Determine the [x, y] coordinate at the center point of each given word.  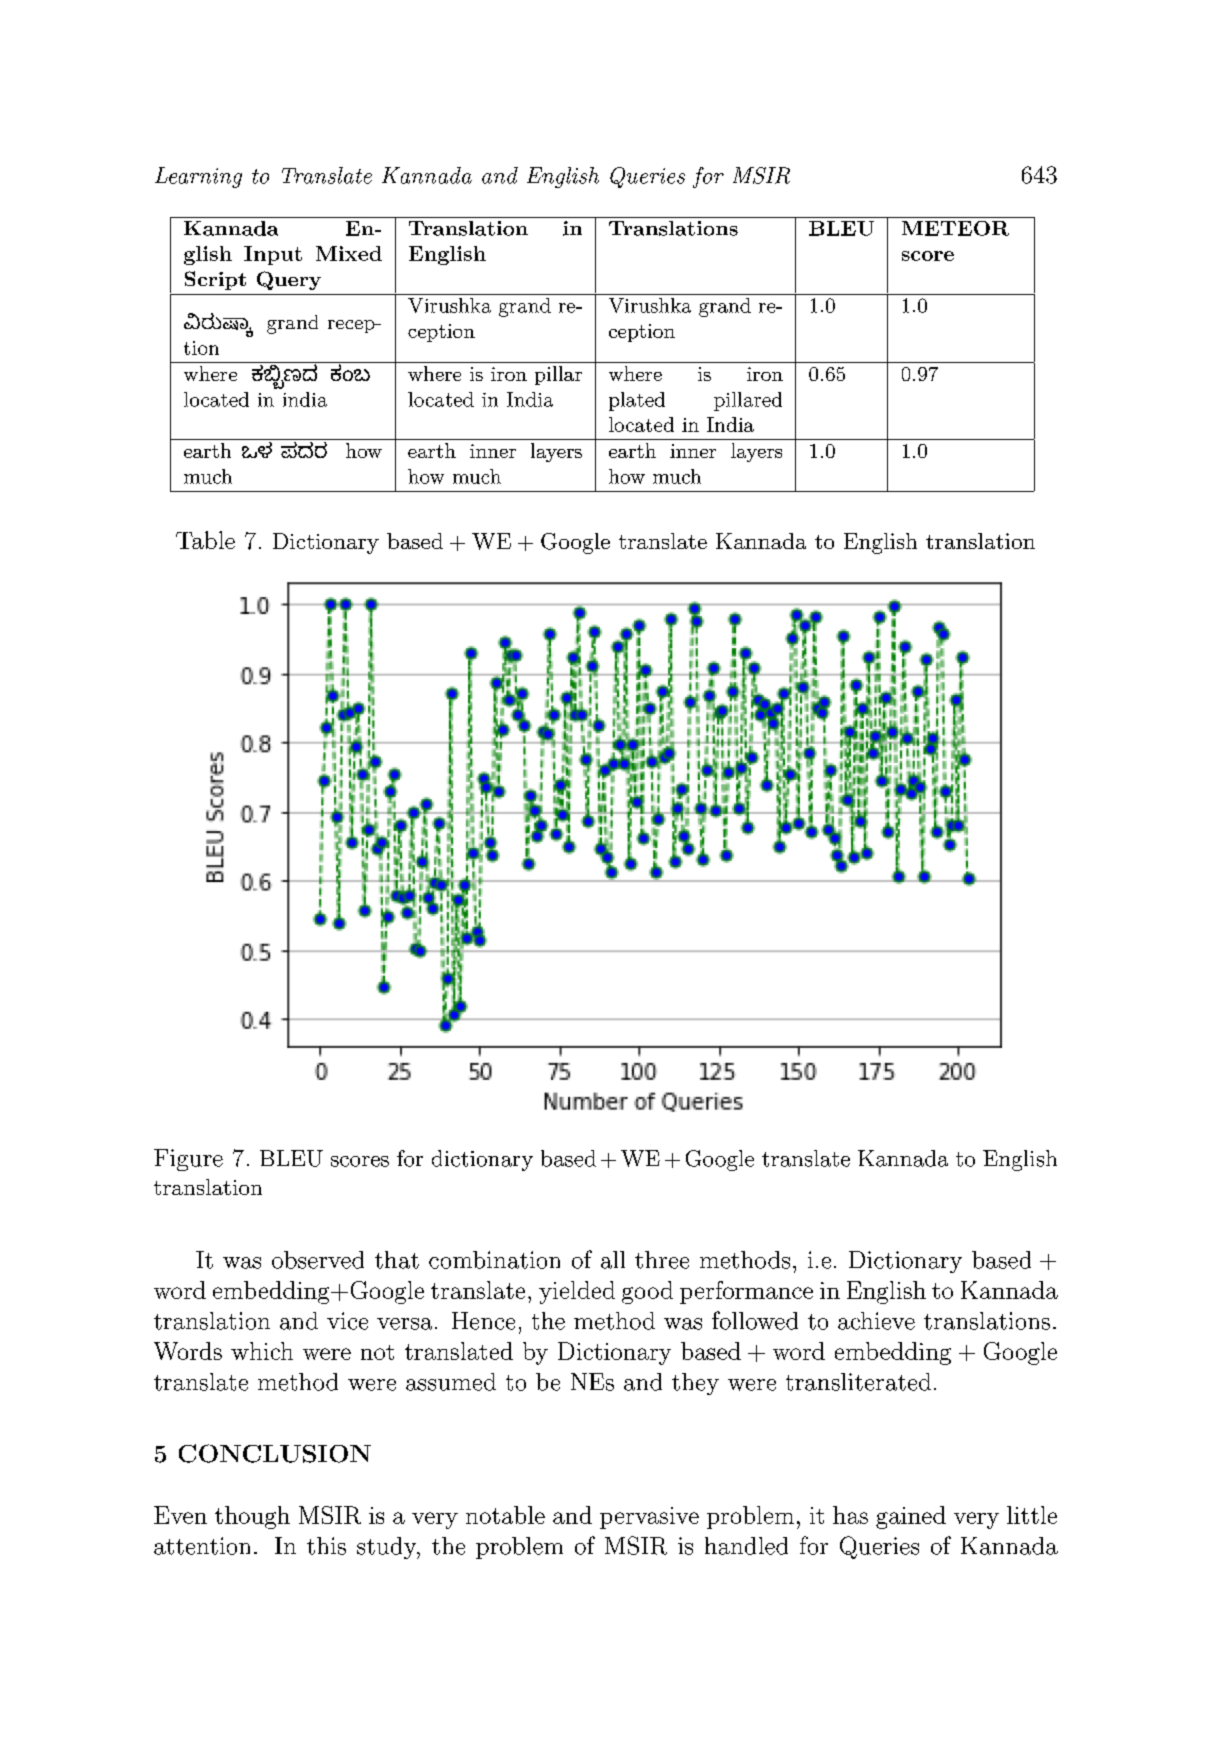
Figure [188, 1160]
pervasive [649, 1518]
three [662, 1260]
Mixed [349, 253]
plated [637, 401]
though [252, 1517]
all [613, 1260]
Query [289, 280]
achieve [876, 1321]
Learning [198, 177]
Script [215, 280]
